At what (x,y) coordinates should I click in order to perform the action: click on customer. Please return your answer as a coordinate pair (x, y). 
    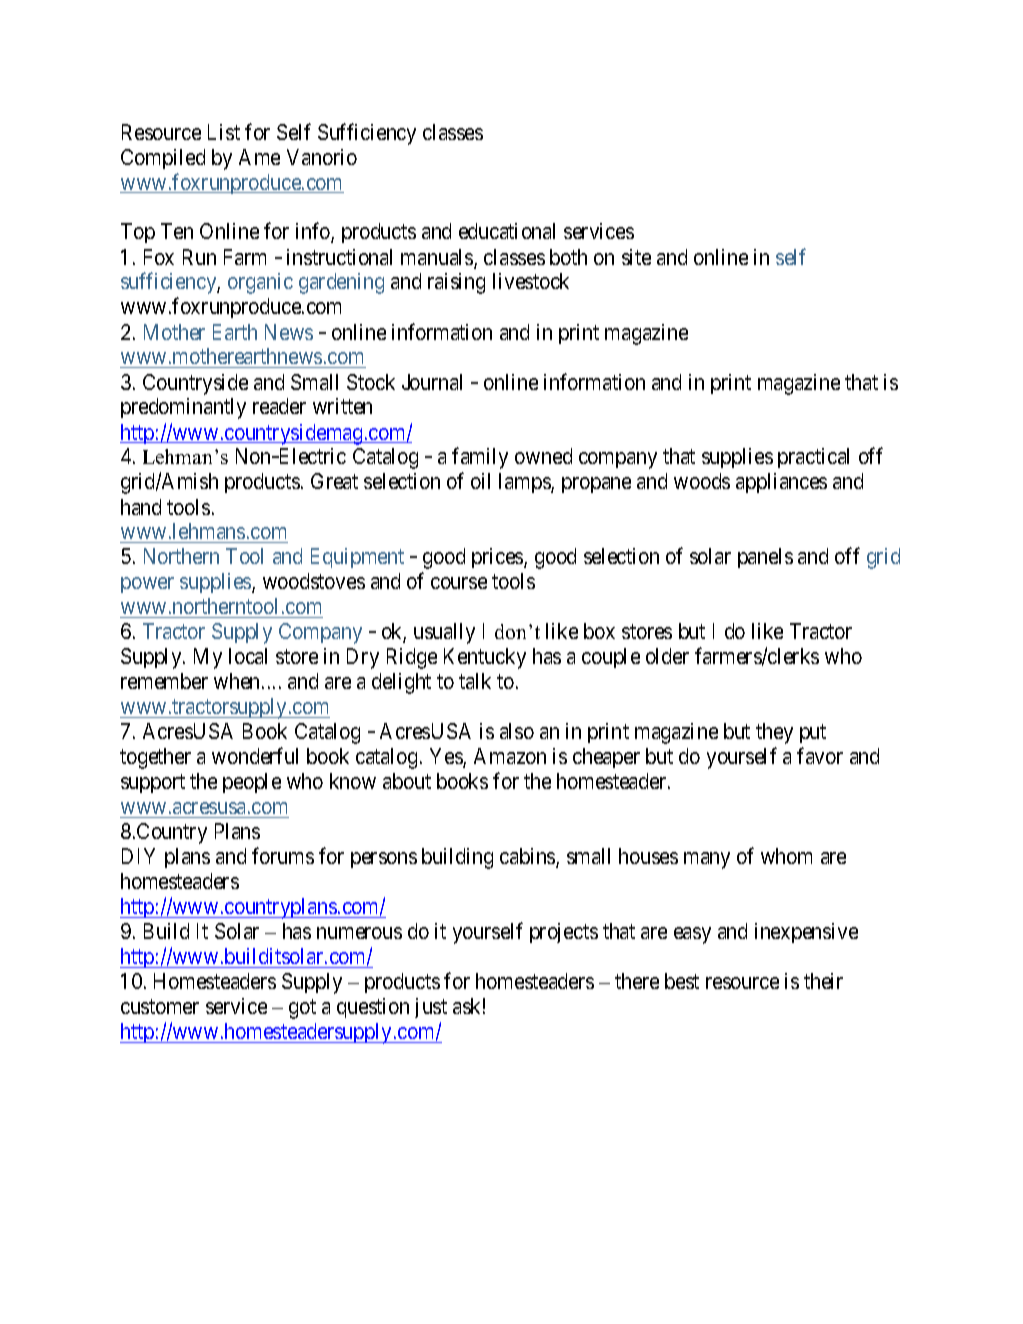
    Looking at the image, I should click on (160, 1007).
